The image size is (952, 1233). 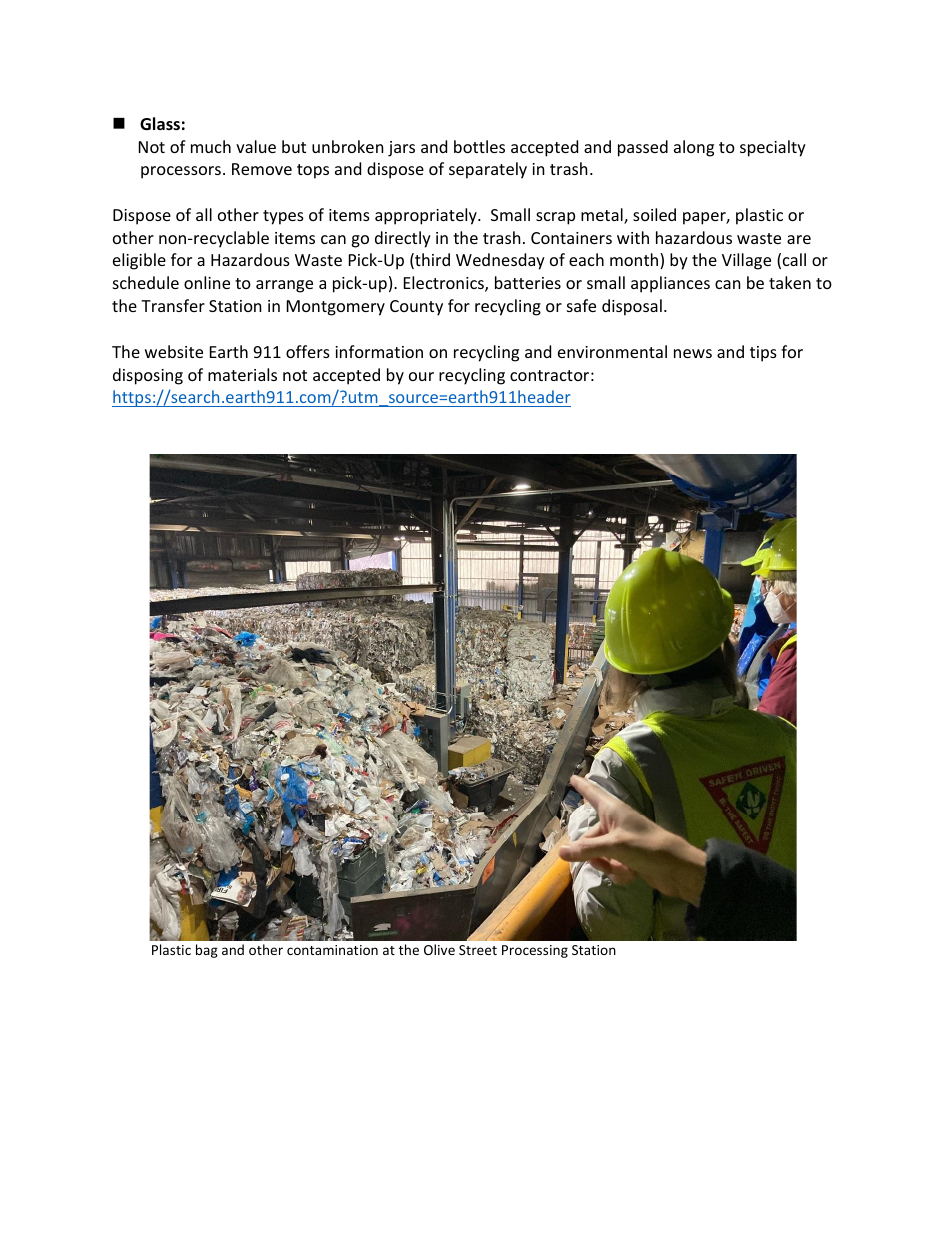 I want to click on separately, so click(x=488, y=170).
